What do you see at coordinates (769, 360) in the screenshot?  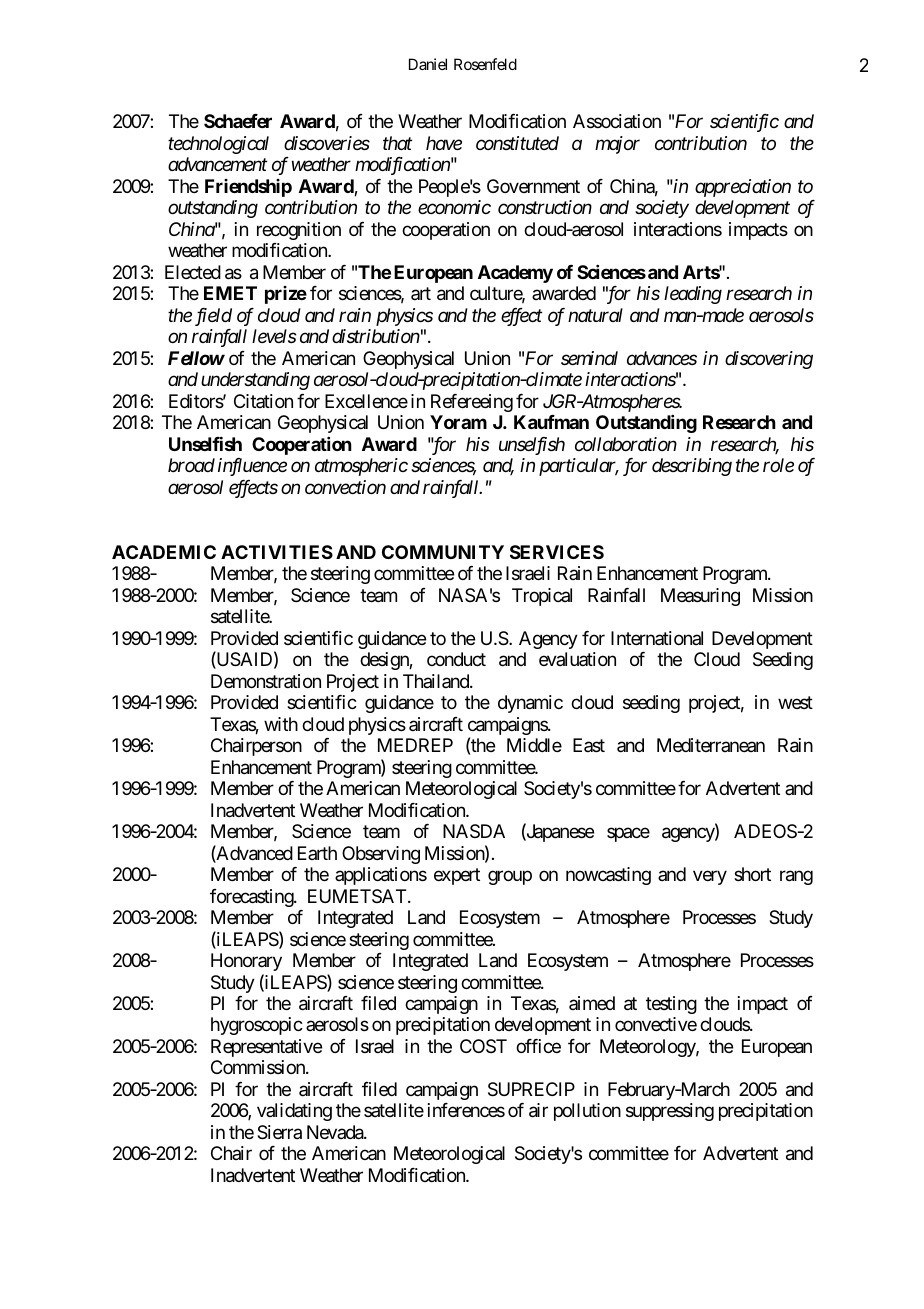 I see `discovering` at bounding box center [769, 360].
